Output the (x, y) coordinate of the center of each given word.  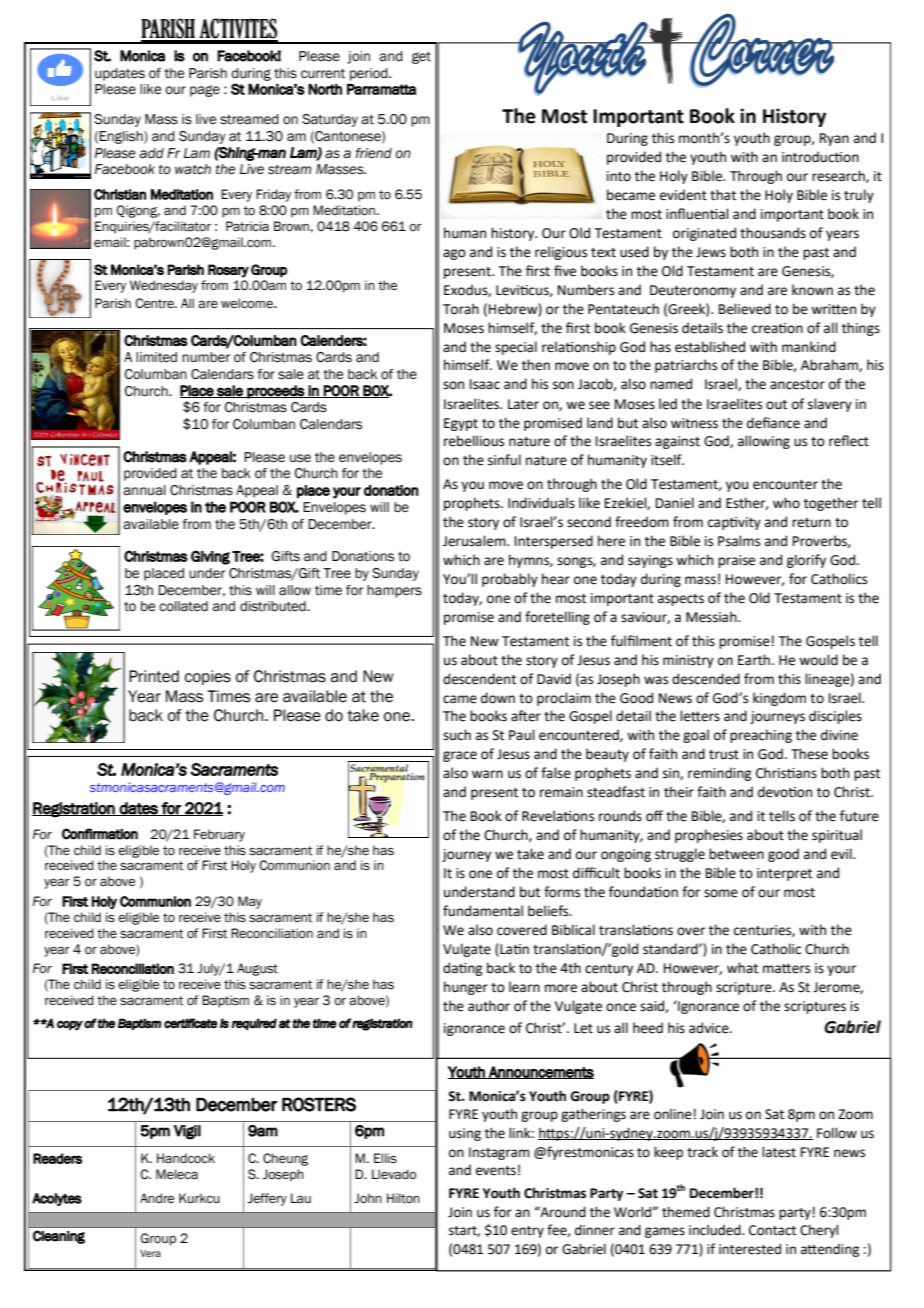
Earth (754, 660)
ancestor (797, 385)
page (205, 91)
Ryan (834, 139)
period (370, 74)
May (250, 902)
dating (462, 969)
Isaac (485, 384)
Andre (157, 1198)
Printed (154, 676)
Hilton (403, 1198)
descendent (479, 679)
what (742, 968)
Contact (772, 1230)
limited (156, 357)
